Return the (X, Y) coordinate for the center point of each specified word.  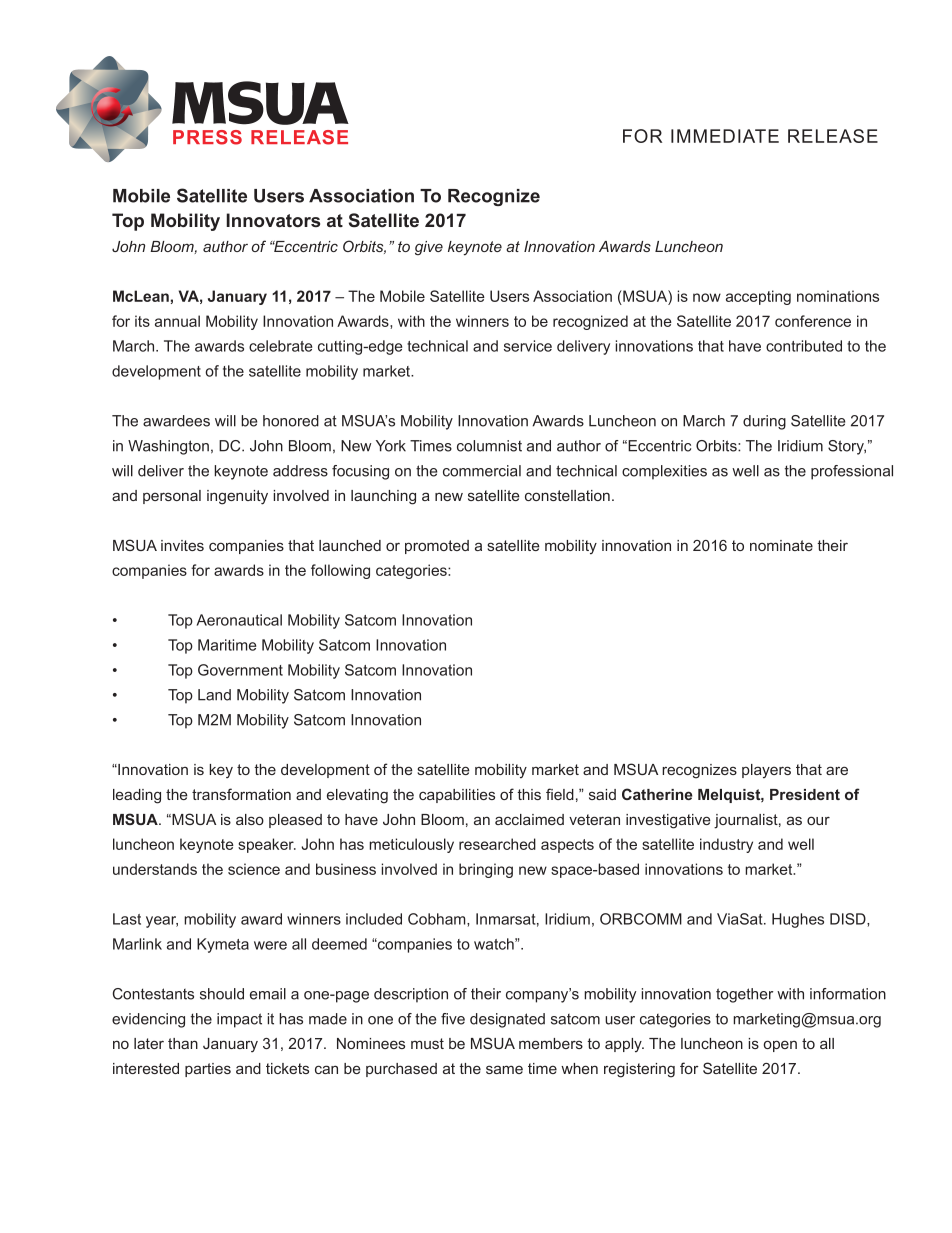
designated (507, 1020)
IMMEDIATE (725, 136)
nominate (781, 545)
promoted (437, 547)
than (183, 1043)
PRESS (207, 137)
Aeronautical (239, 620)
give (429, 248)
